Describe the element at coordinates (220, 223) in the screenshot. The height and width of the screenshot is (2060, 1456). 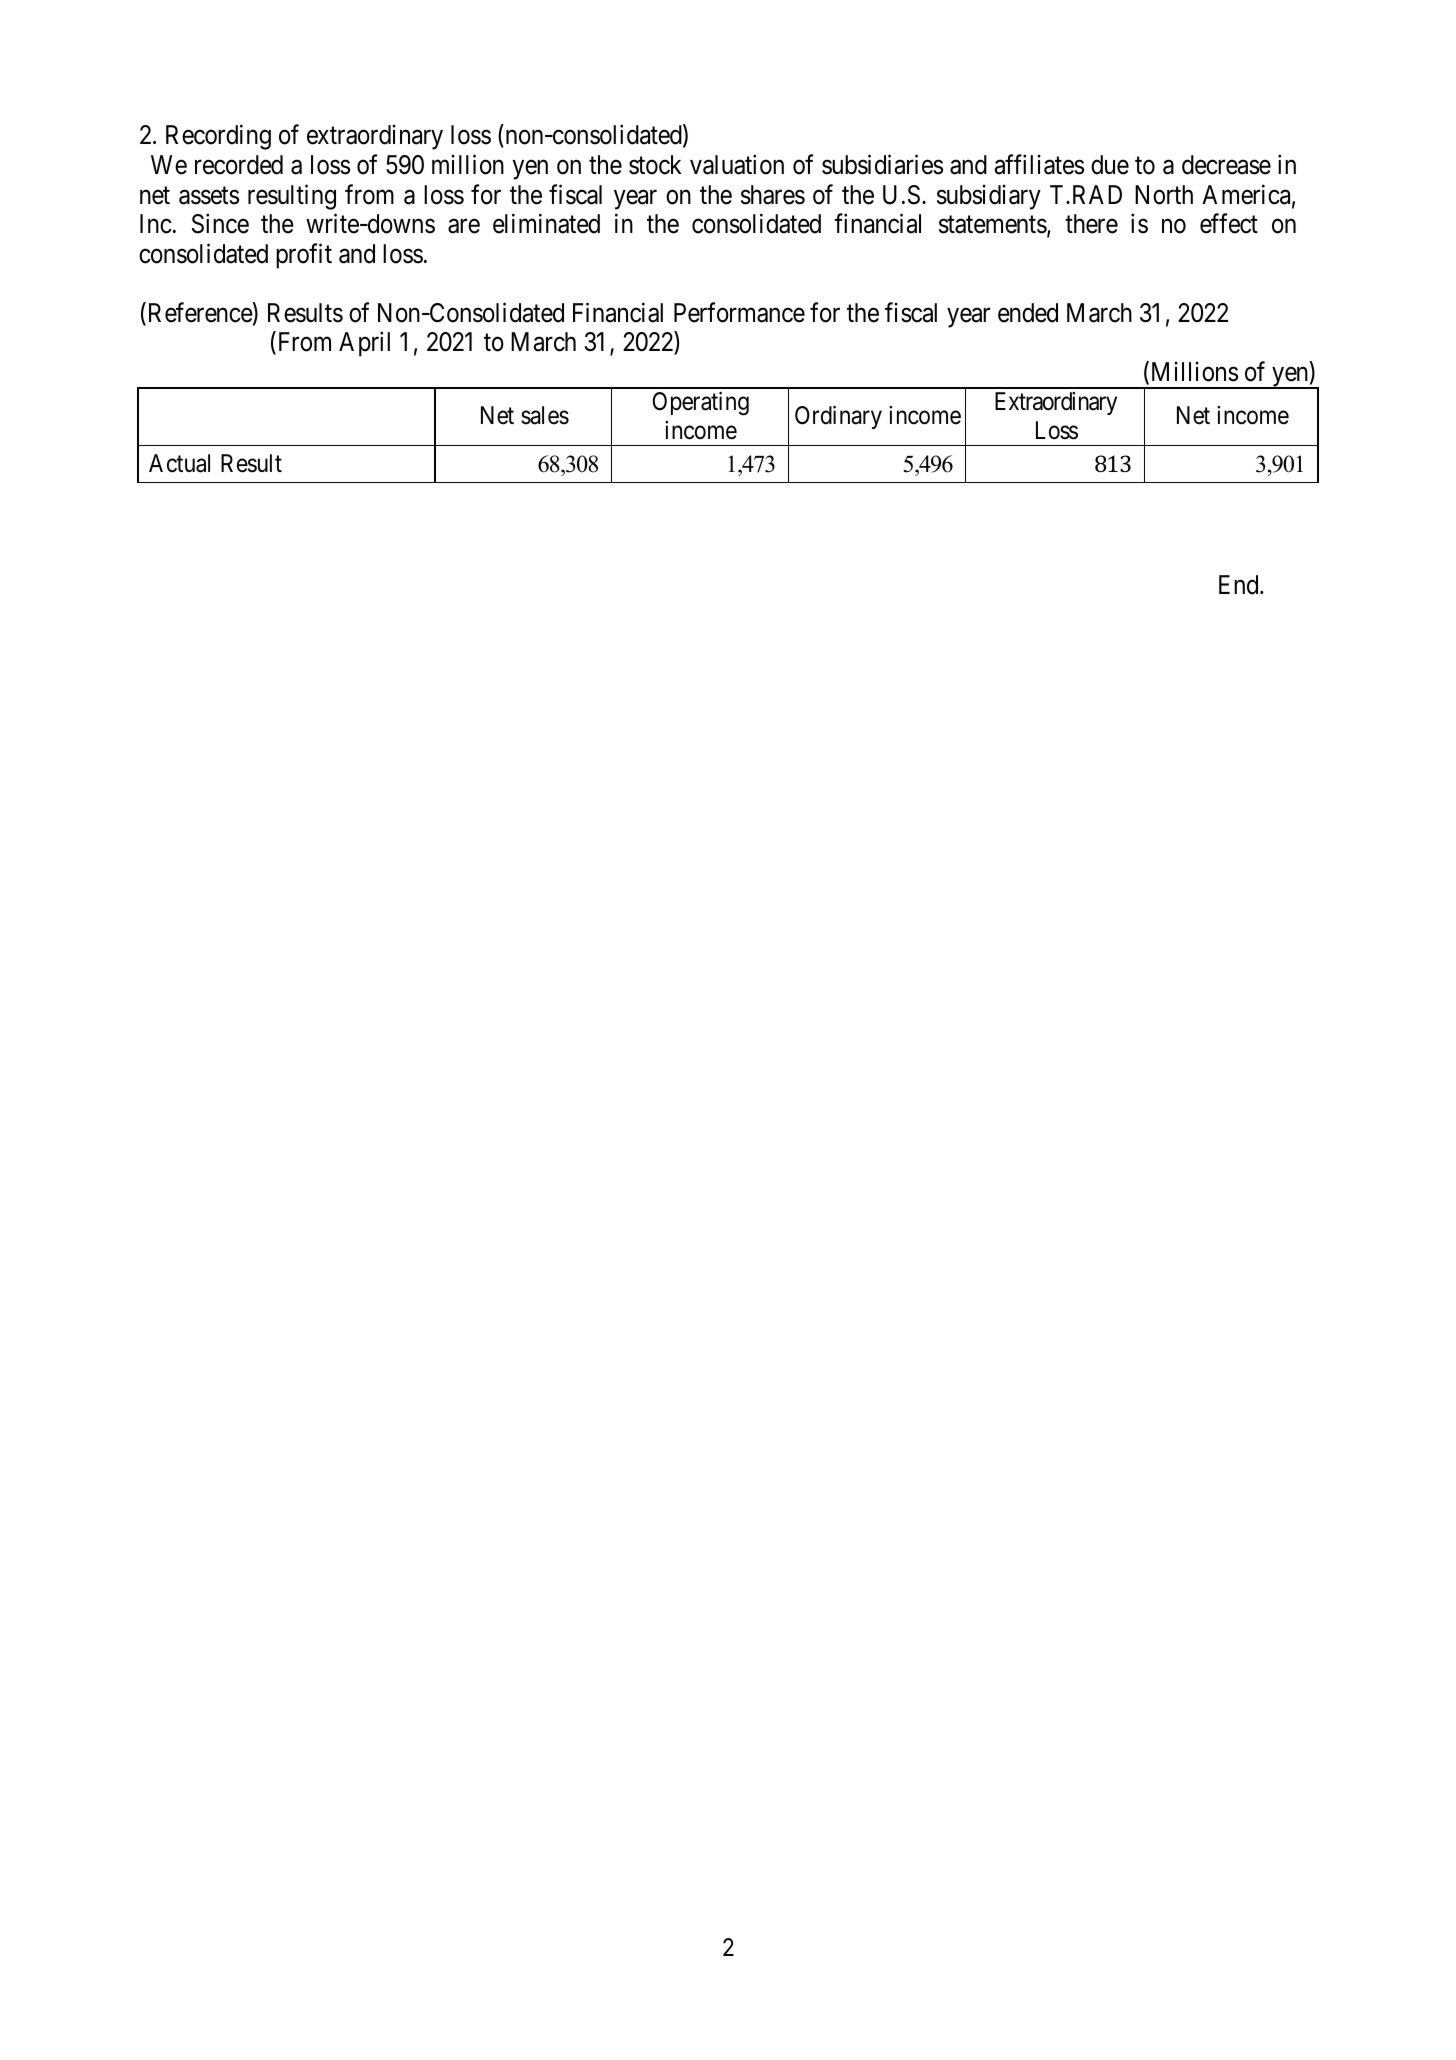
I see `Since` at that location.
